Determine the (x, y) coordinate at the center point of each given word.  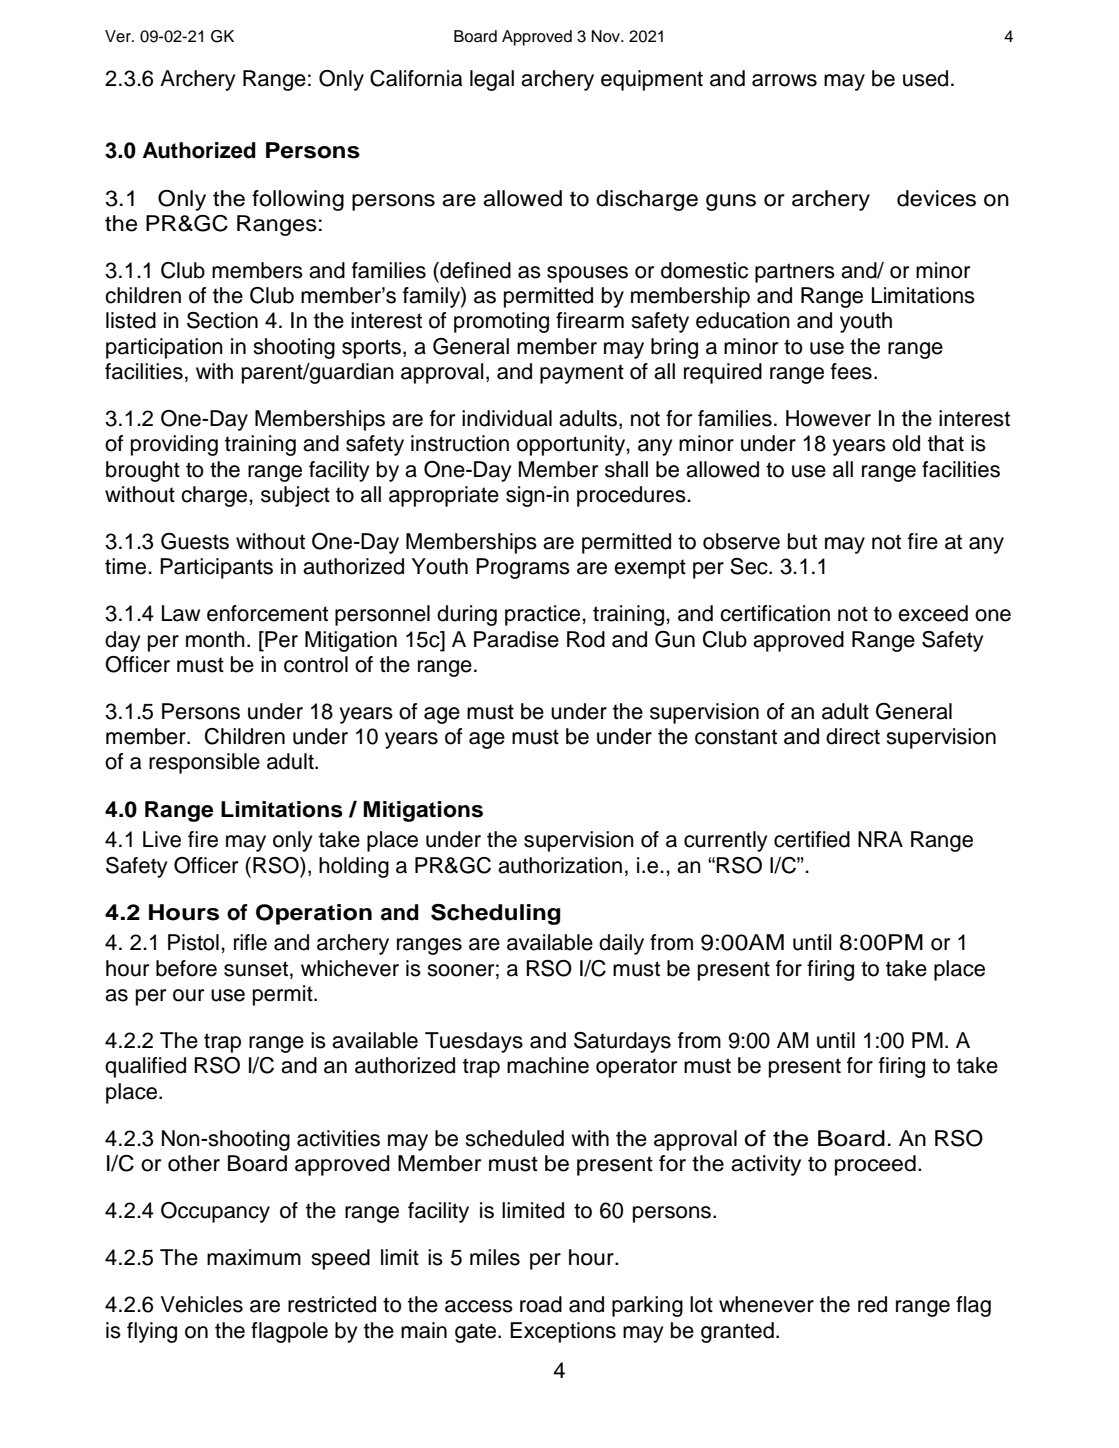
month (215, 639)
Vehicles (202, 1304)
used (925, 78)
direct (853, 736)
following (298, 200)
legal (492, 80)
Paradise (516, 639)
